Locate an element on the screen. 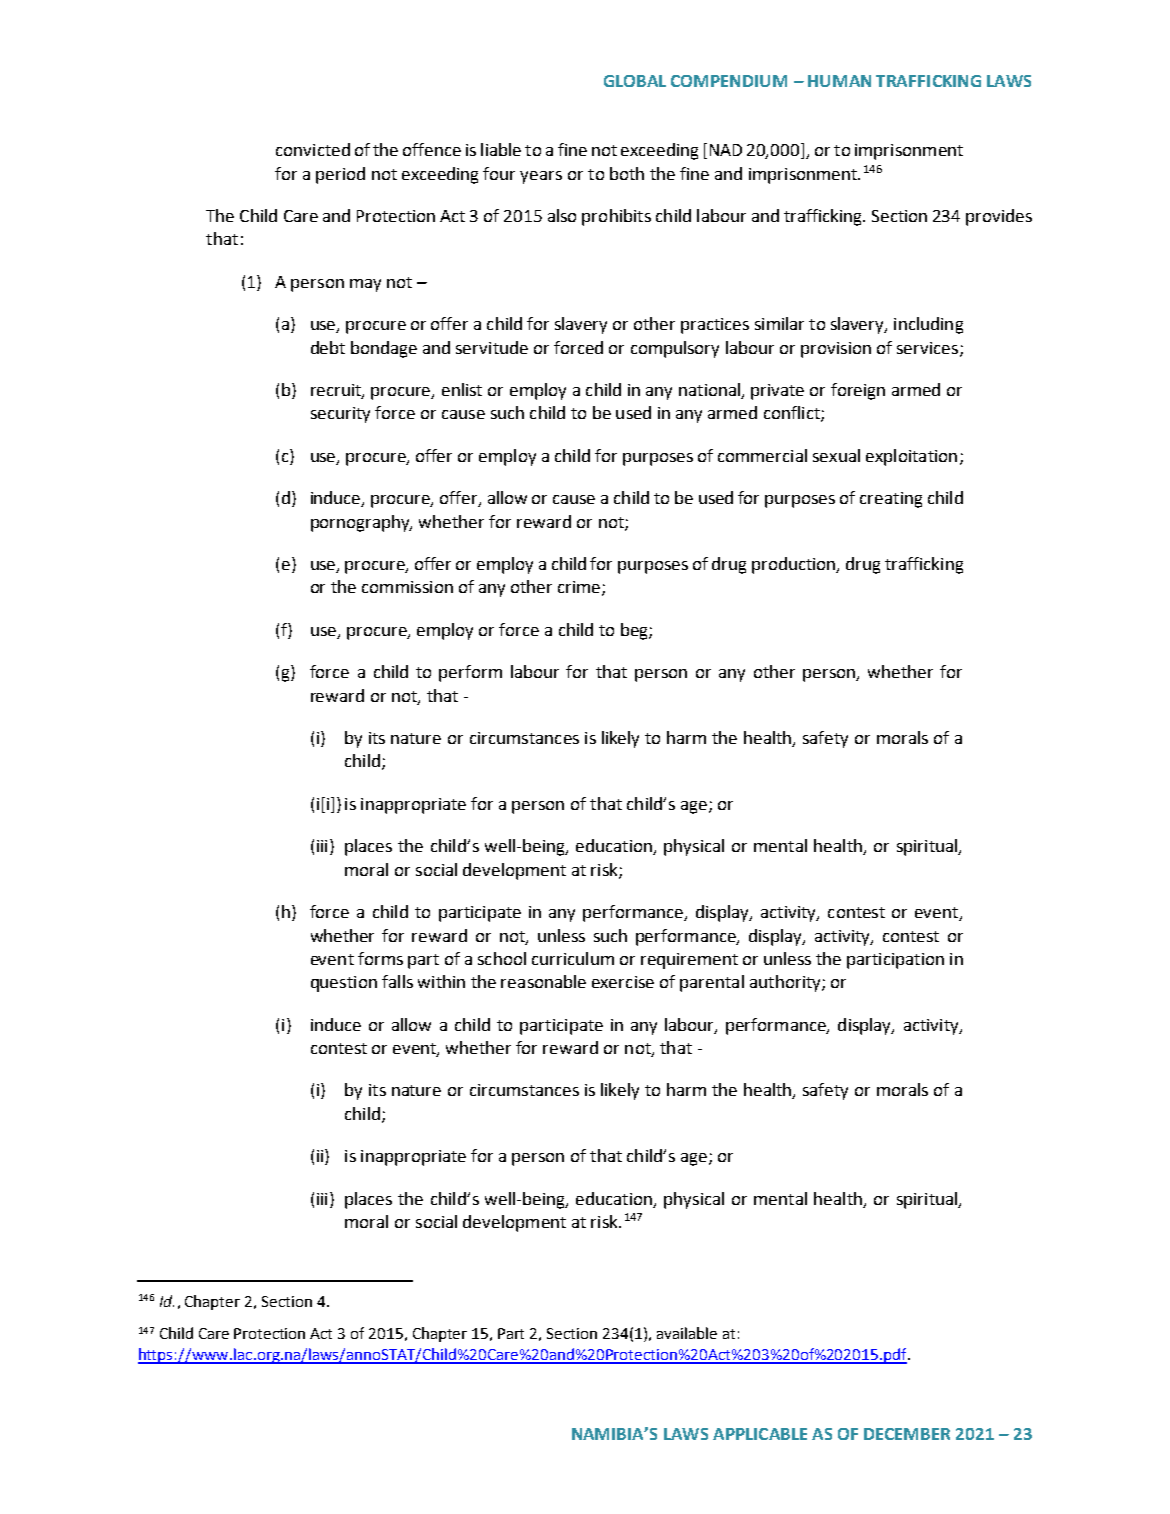 This screenshot has width=1170, height=1514. APPLICABLE is located at coordinates (760, 1434).
